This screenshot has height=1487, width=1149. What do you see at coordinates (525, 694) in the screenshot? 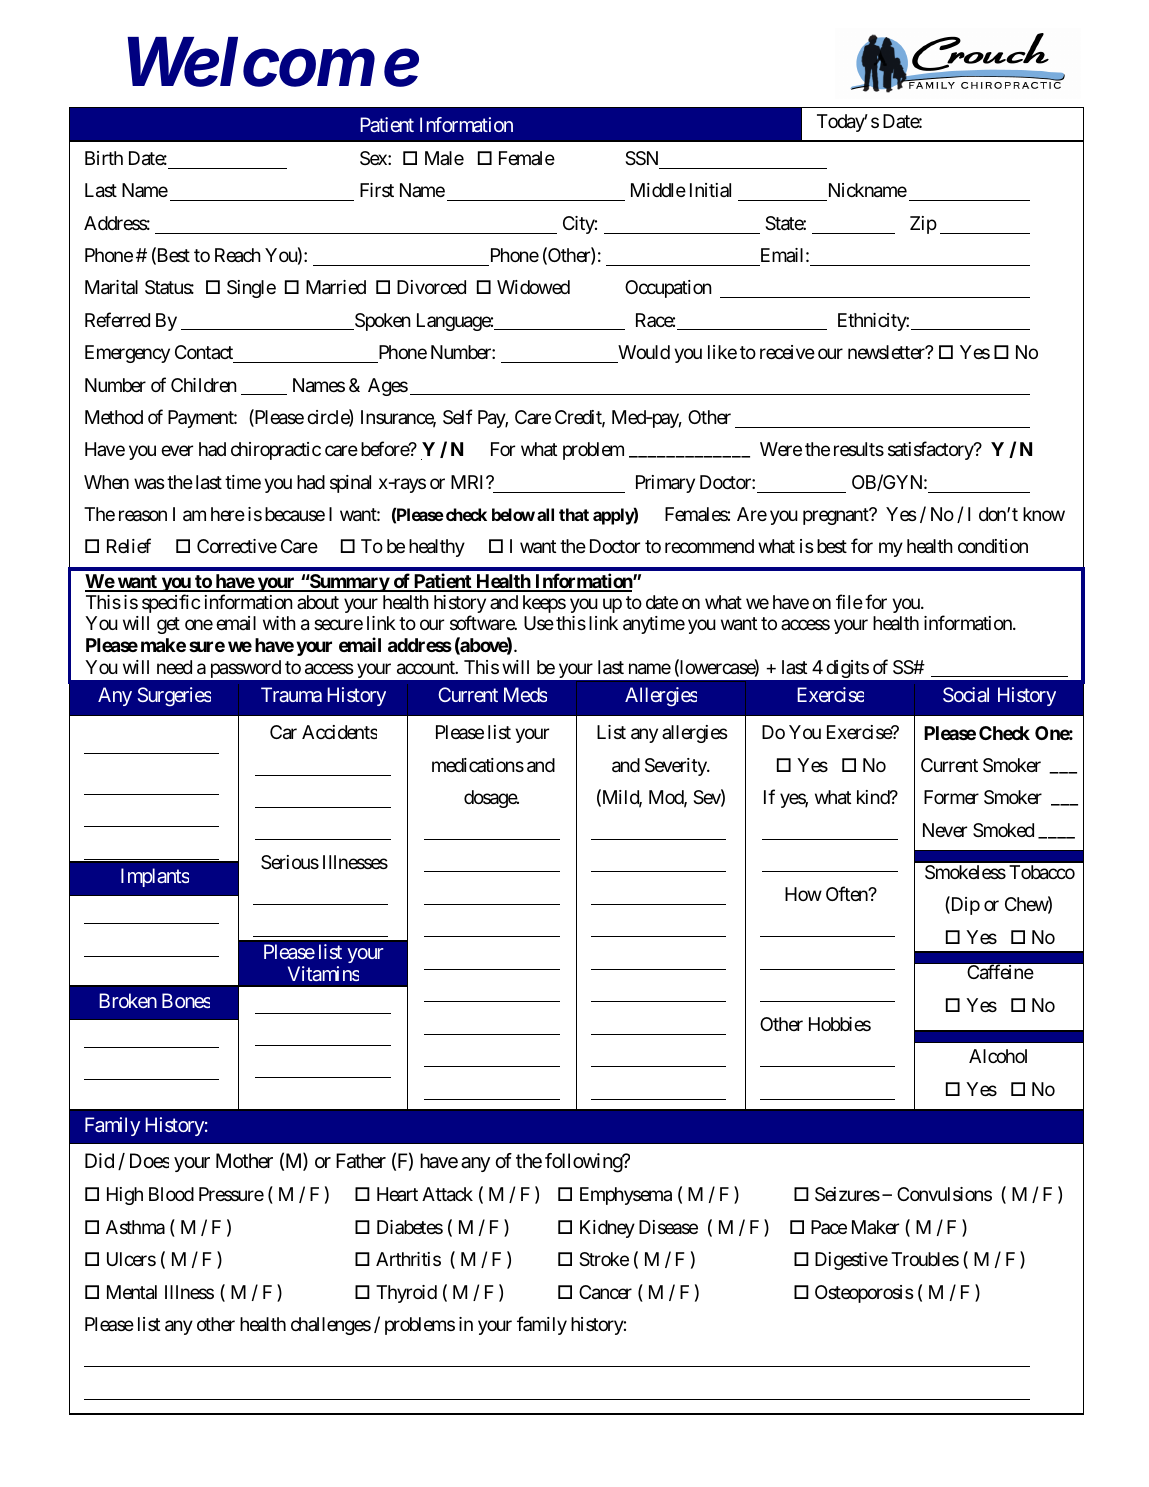
I see `Meds` at bounding box center [525, 694].
